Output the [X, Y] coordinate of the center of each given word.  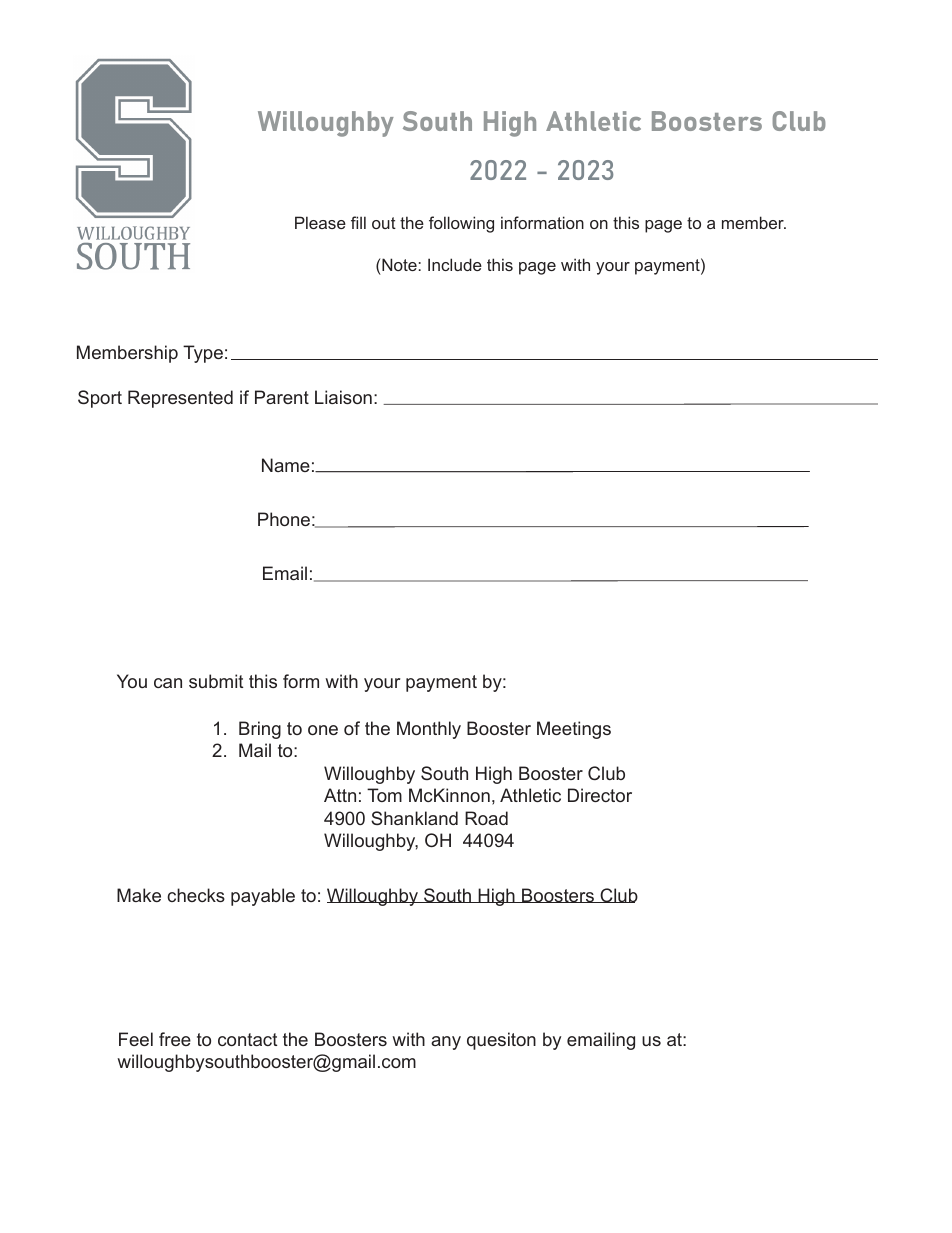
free [175, 1039]
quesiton [501, 1041]
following [461, 224]
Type [203, 354]
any [446, 1043]
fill [358, 222]
